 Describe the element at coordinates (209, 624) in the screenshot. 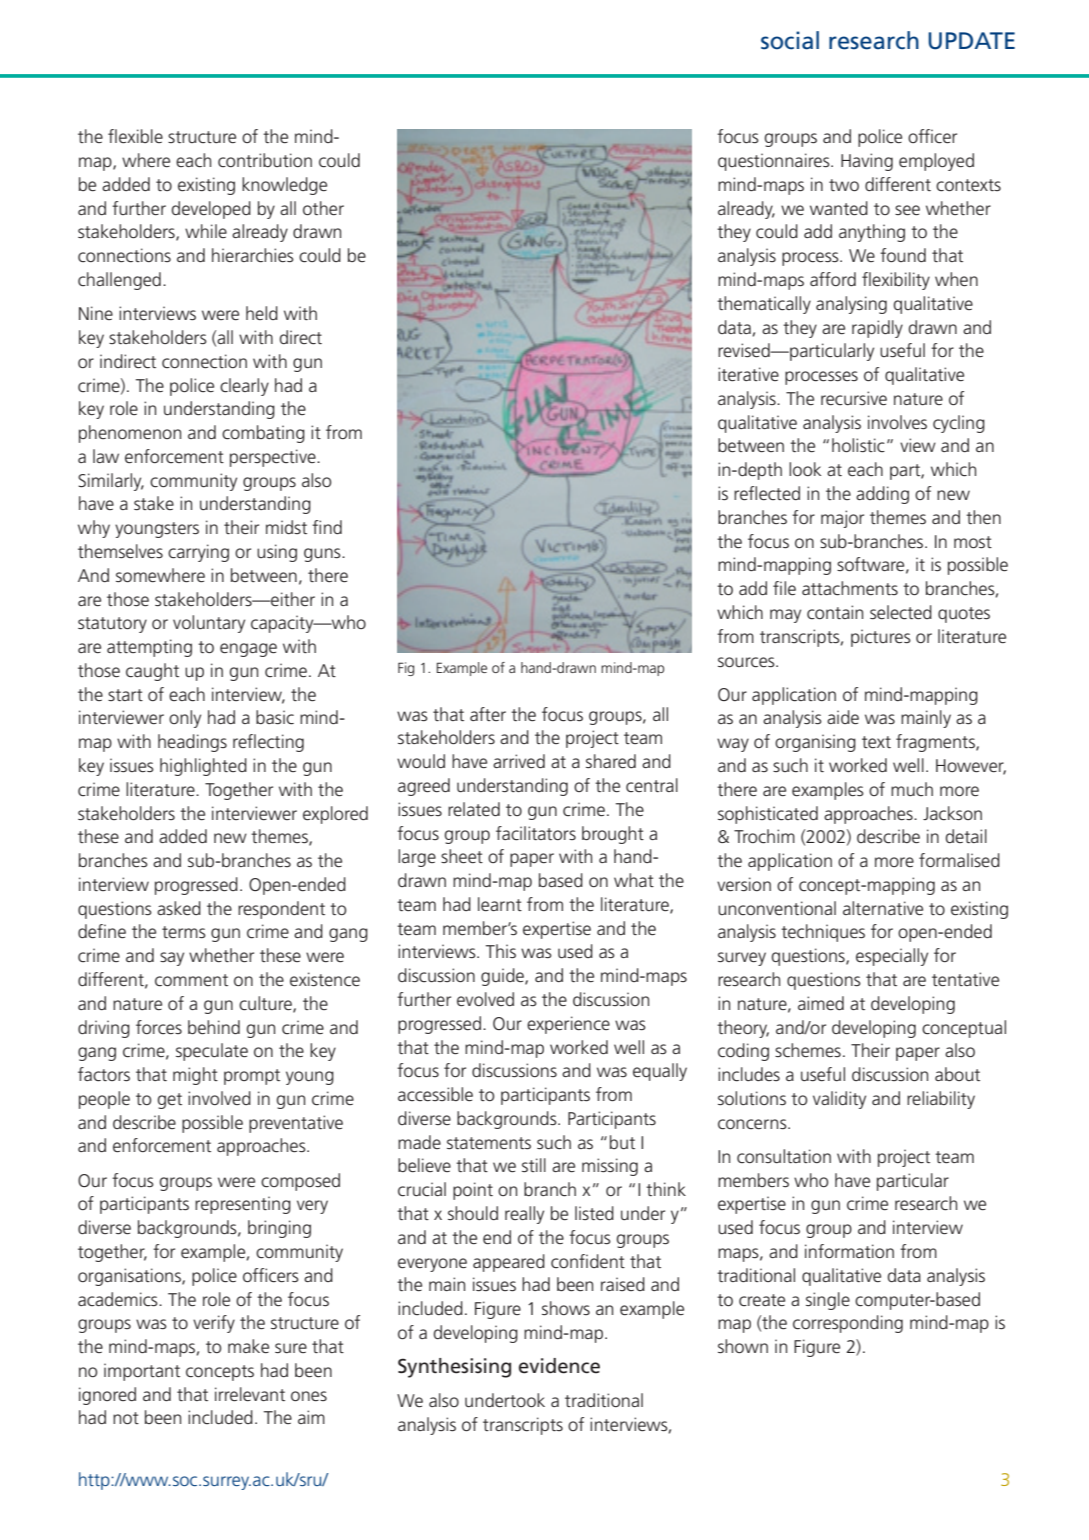

I see `voluntary` at that location.
